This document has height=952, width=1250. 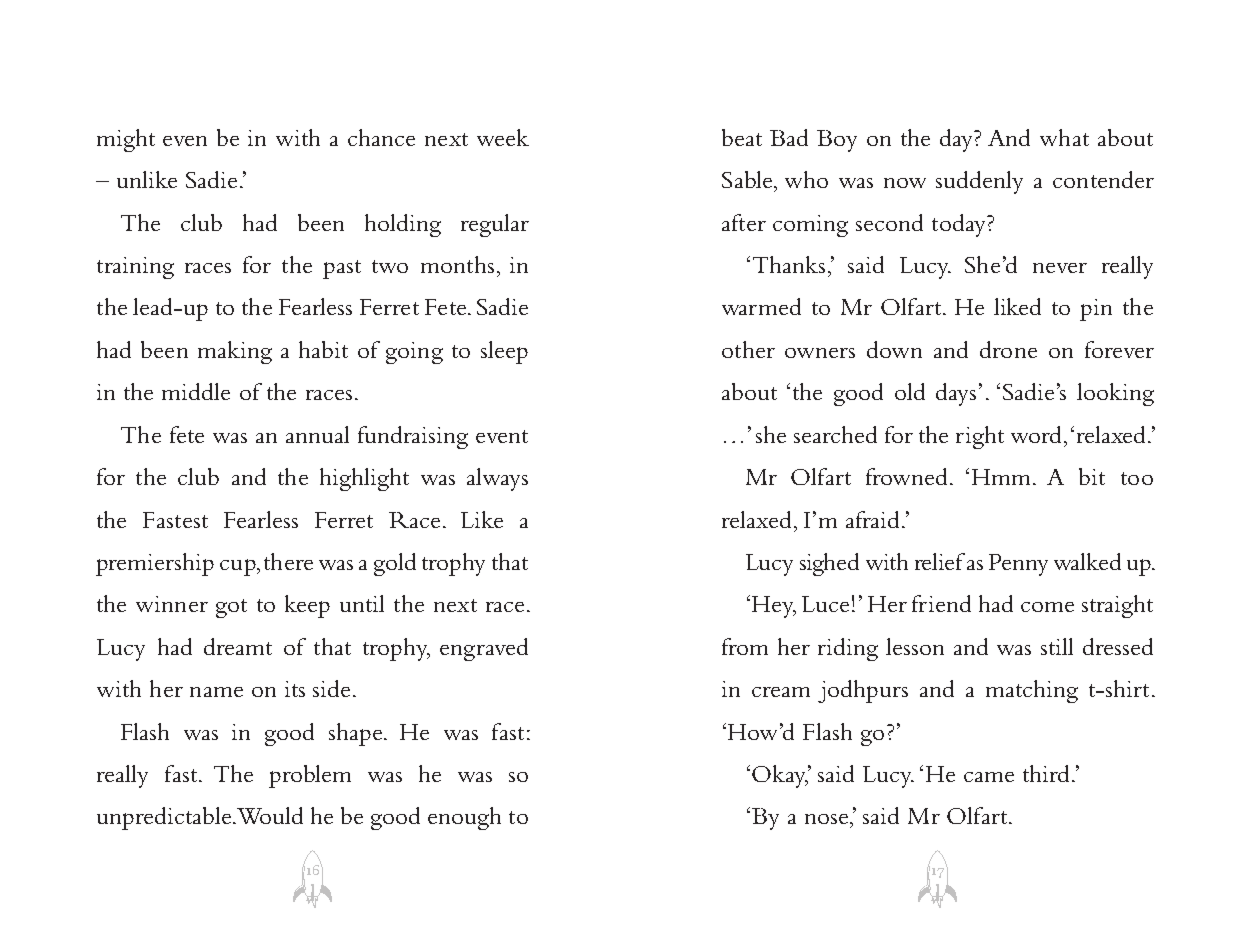 What do you see at coordinates (270, 815) in the document?
I see `Would` at bounding box center [270, 815].
